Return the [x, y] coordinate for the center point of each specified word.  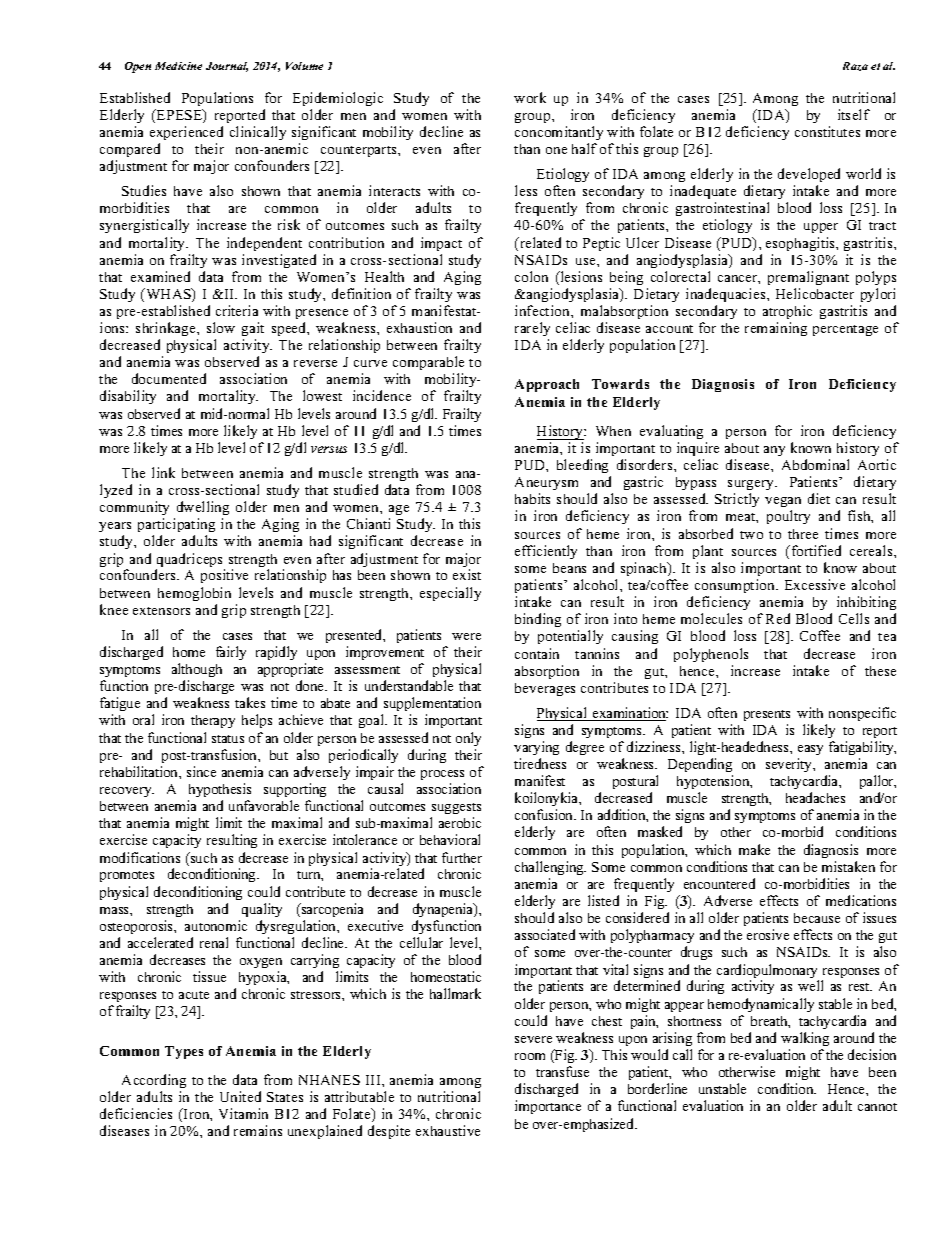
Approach [547, 385]
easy [810, 750]
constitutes [827, 131]
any [774, 451]
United [240, 1096]
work [530, 97]
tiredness [540, 763]
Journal [227, 67]
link [163, 472]
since [201, 771]
